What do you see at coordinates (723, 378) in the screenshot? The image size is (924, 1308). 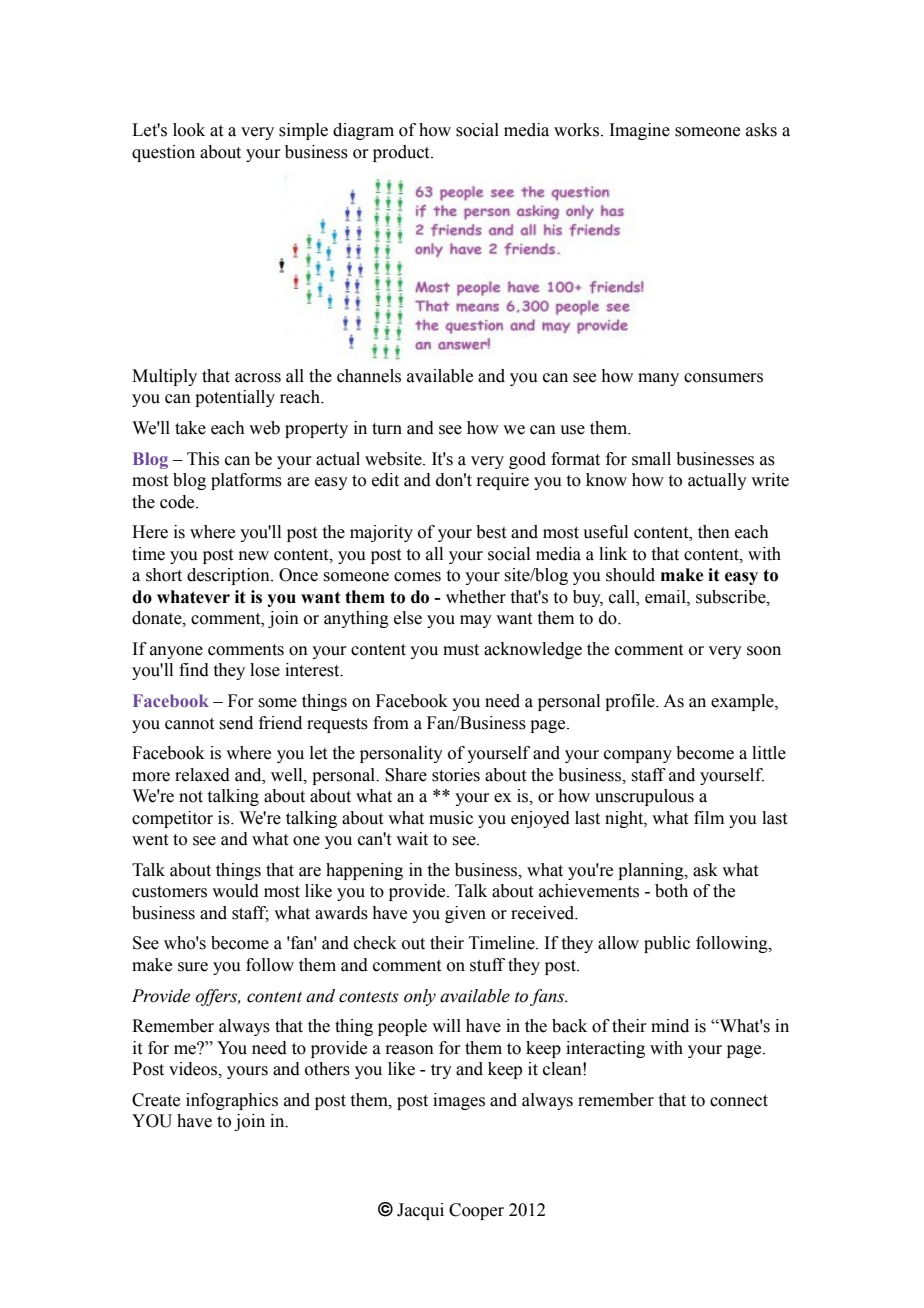 I see `consumers` at bounding box center [723, 378].
